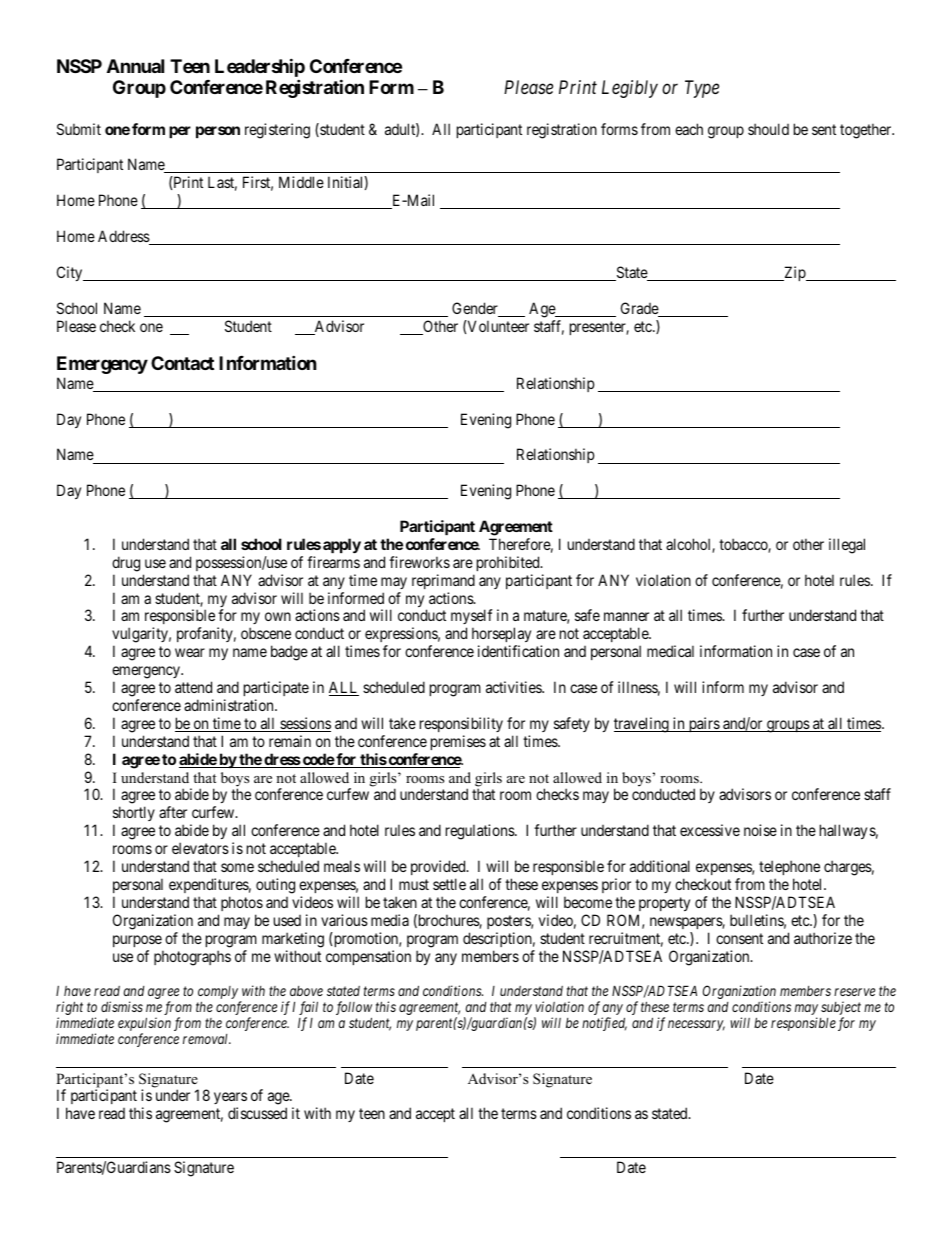 Image resolution: width=952 pixels, height=1233 pixels. Describe the element at coordinates (696, 1025) in the image. I see `necessary` at that location.
